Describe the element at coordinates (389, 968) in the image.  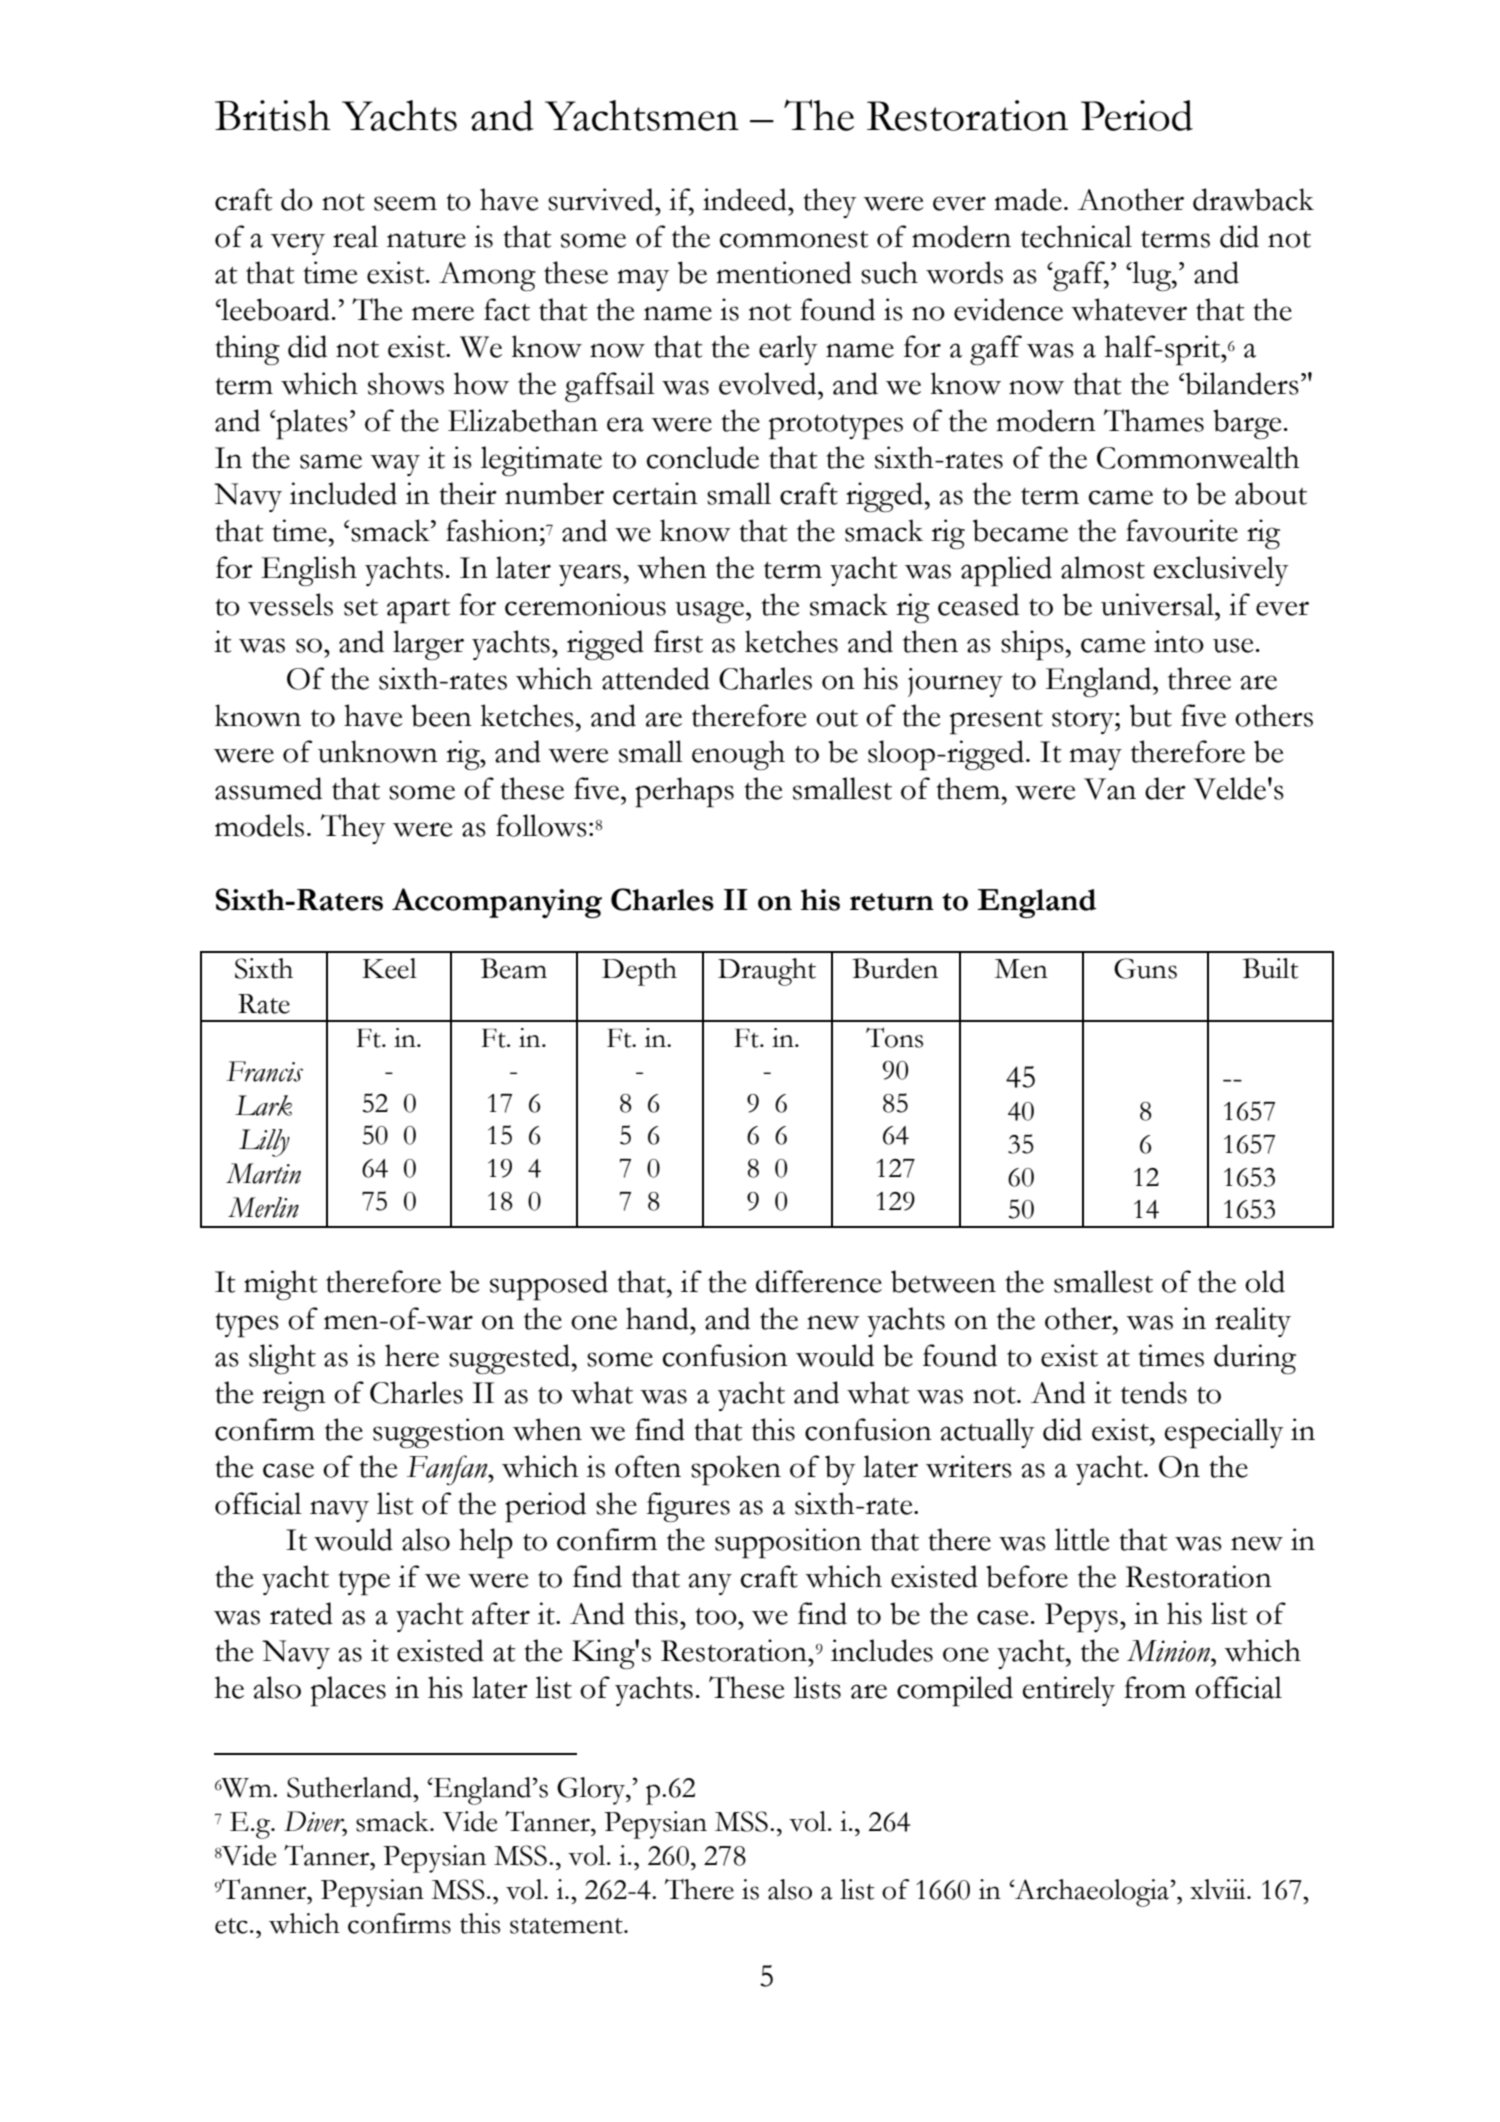
I see `Keel` at that location.
